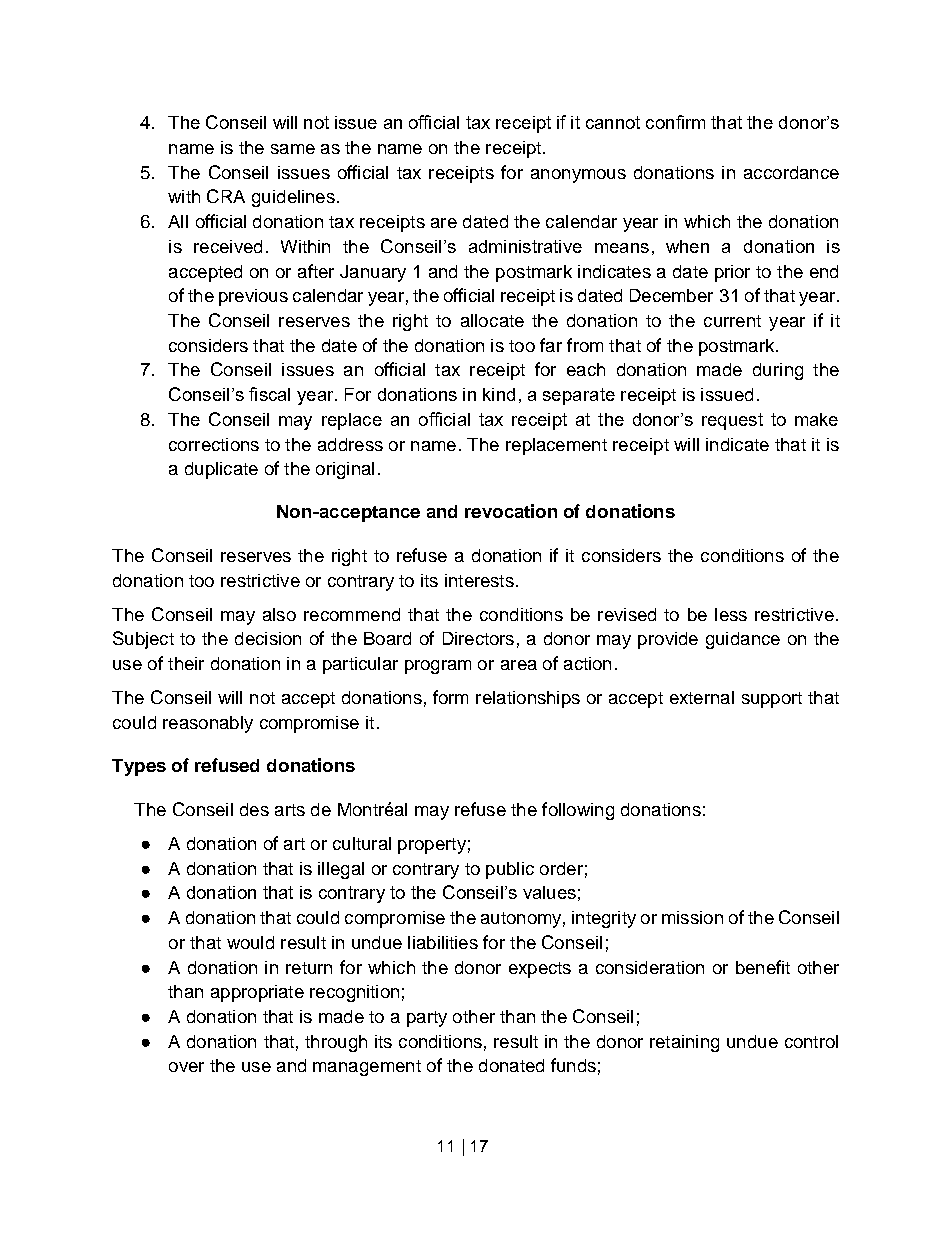 This screenshot has width=952, height=1233. I want to click on reasonably, so click(208, 724).
